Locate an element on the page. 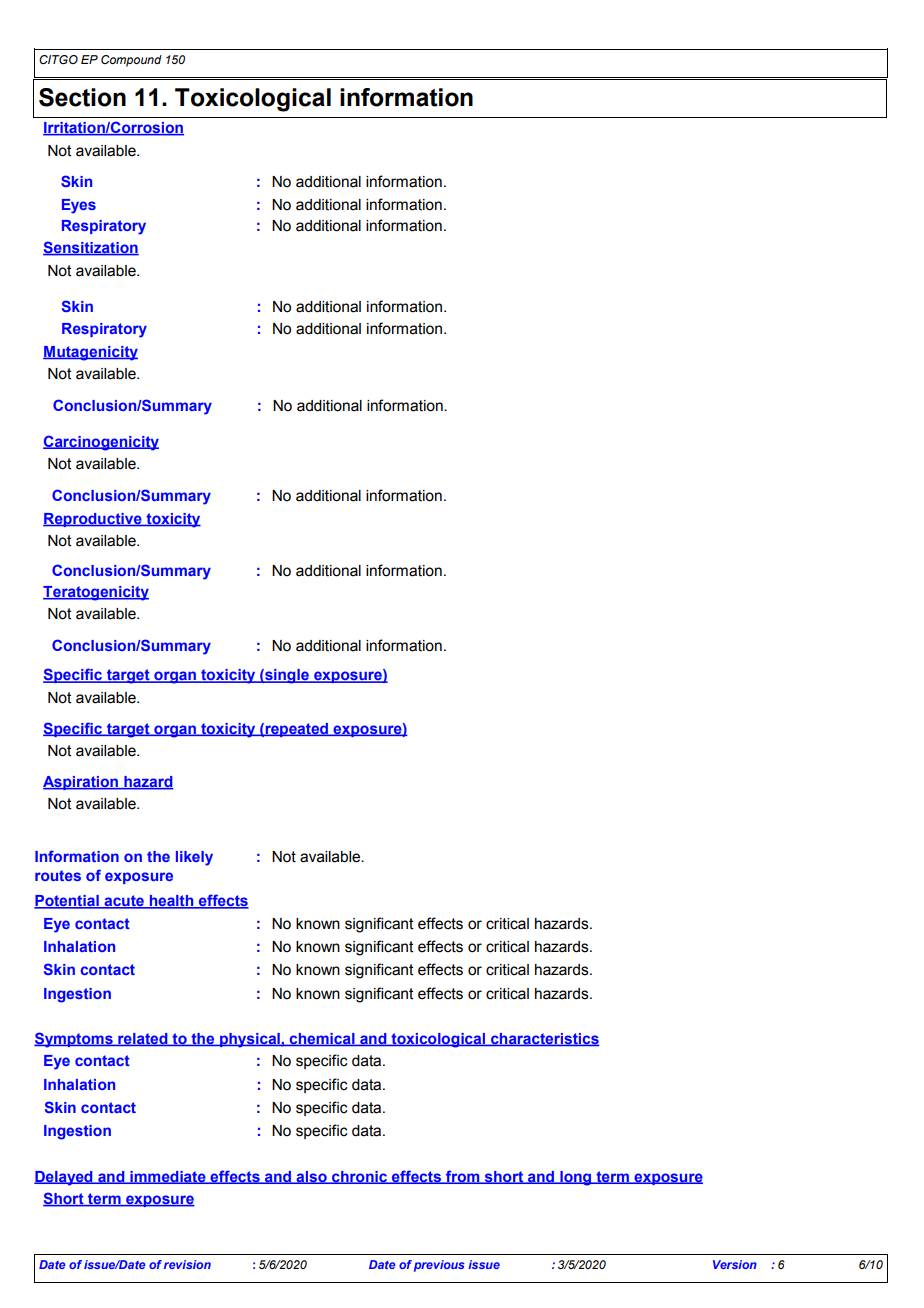  revision is located at coordinates (187, 1264).
